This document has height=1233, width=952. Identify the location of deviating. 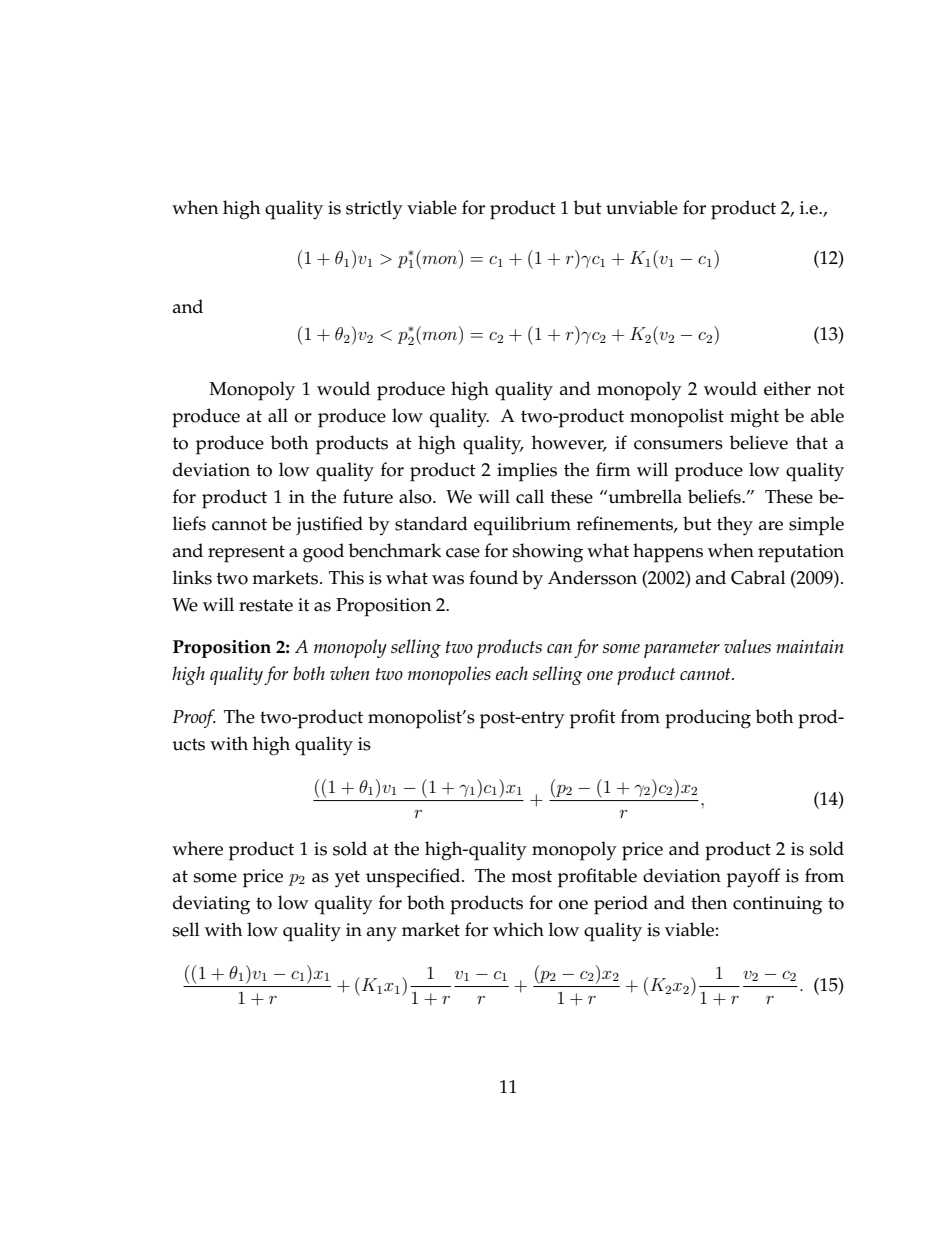
(211, 905).
